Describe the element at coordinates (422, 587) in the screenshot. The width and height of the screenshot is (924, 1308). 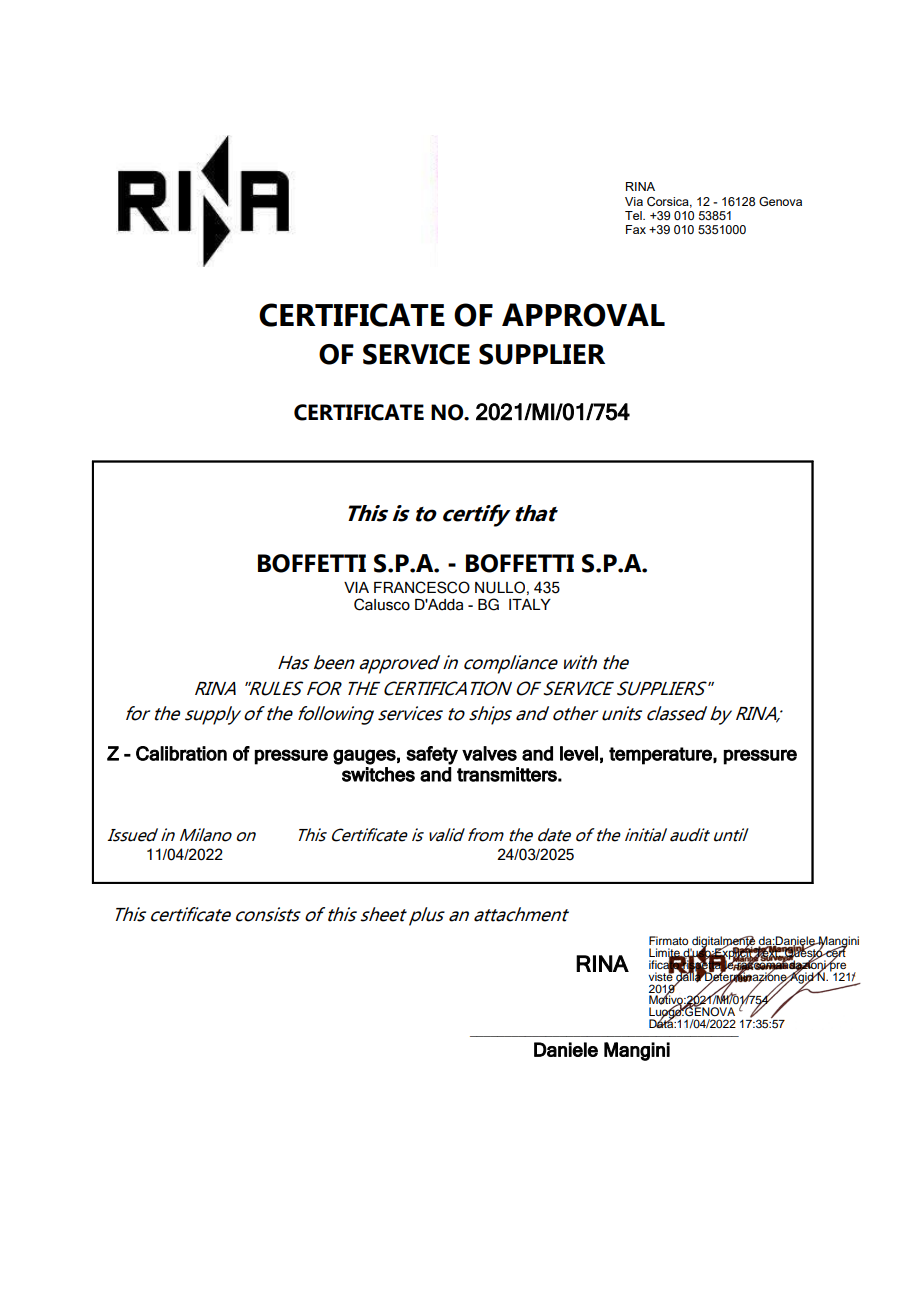
I see `FRANCESCO` at that location.
